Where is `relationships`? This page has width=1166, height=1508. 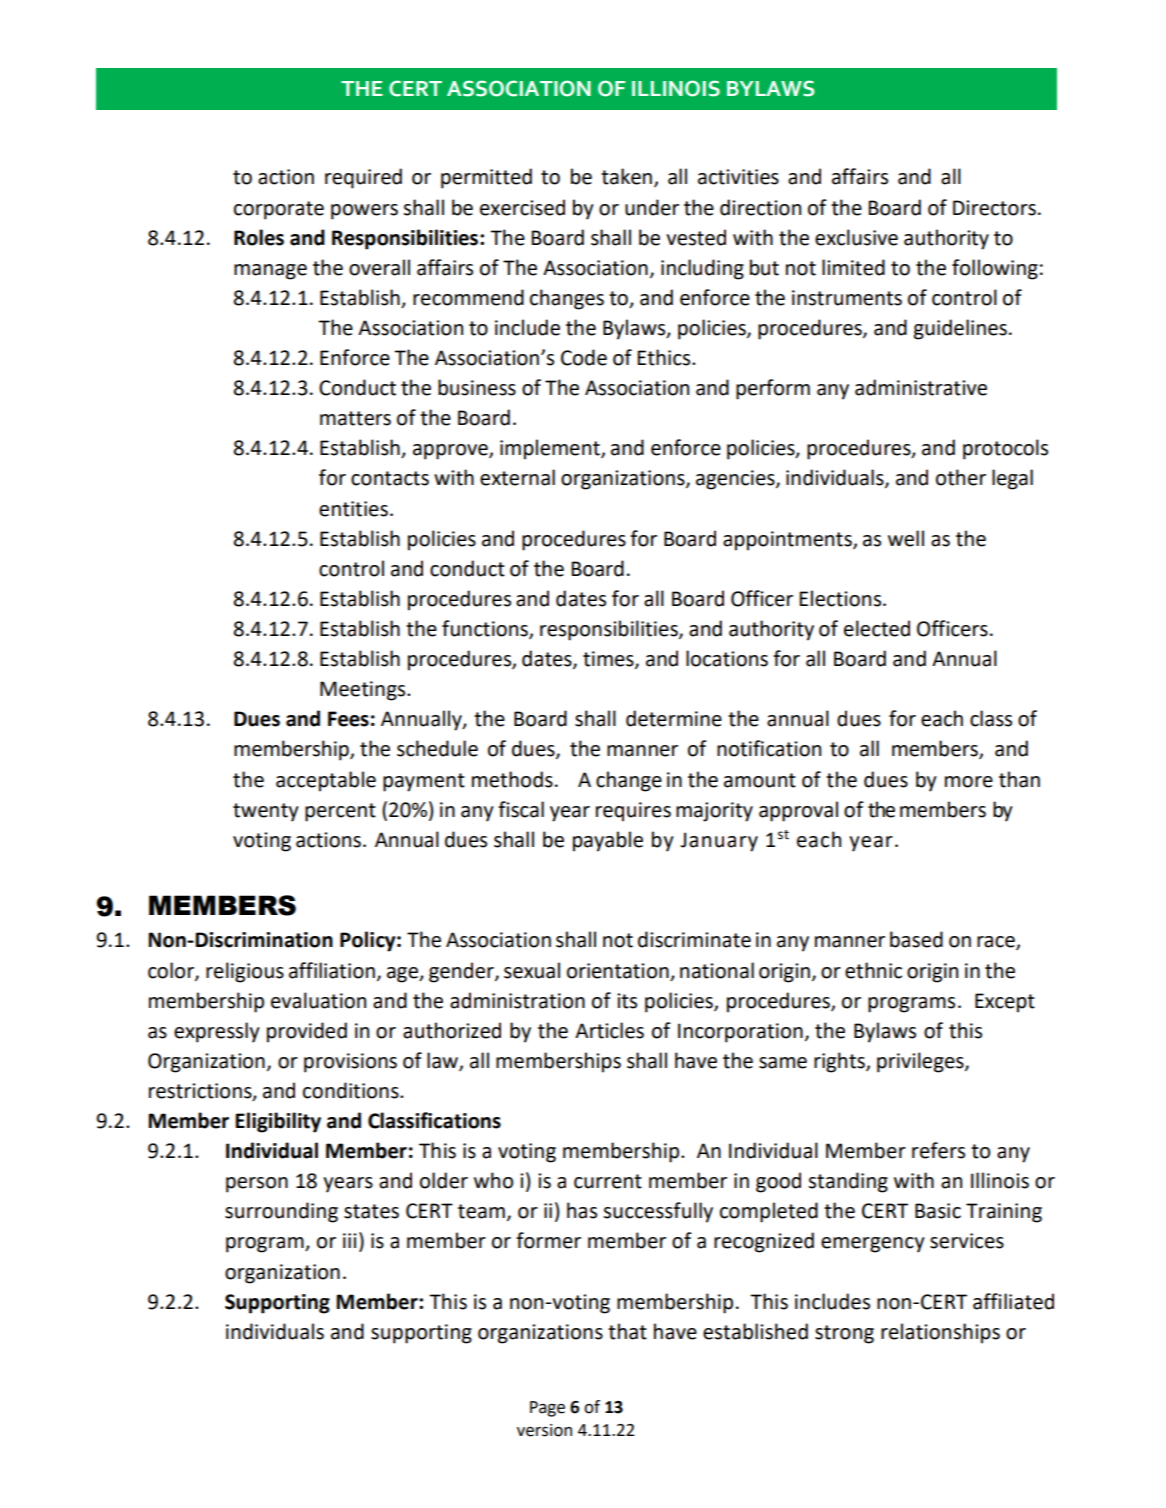 relationships is located at coordinates (940, 1333).
